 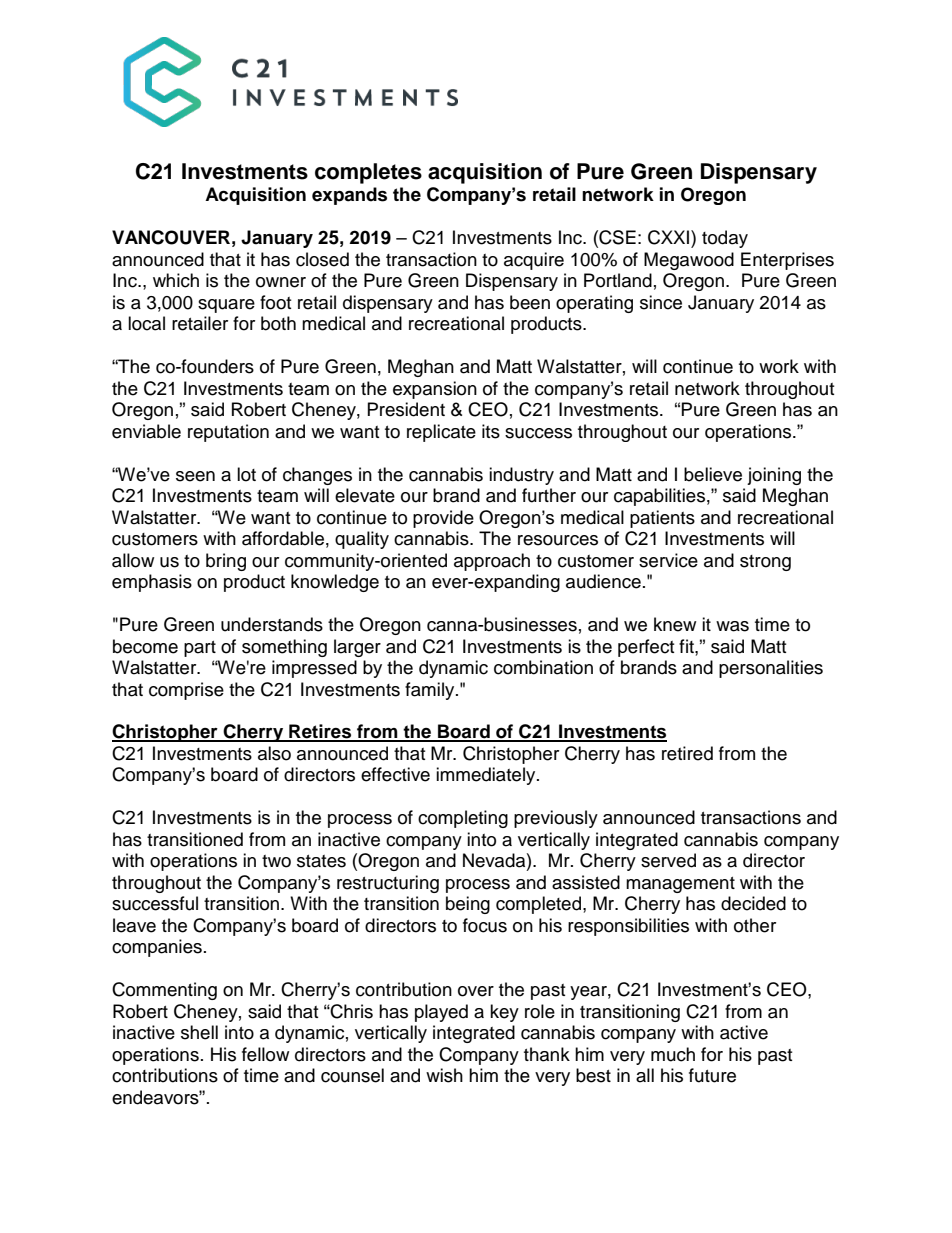 I want to click on reputation, so click(x=228, y=433).
